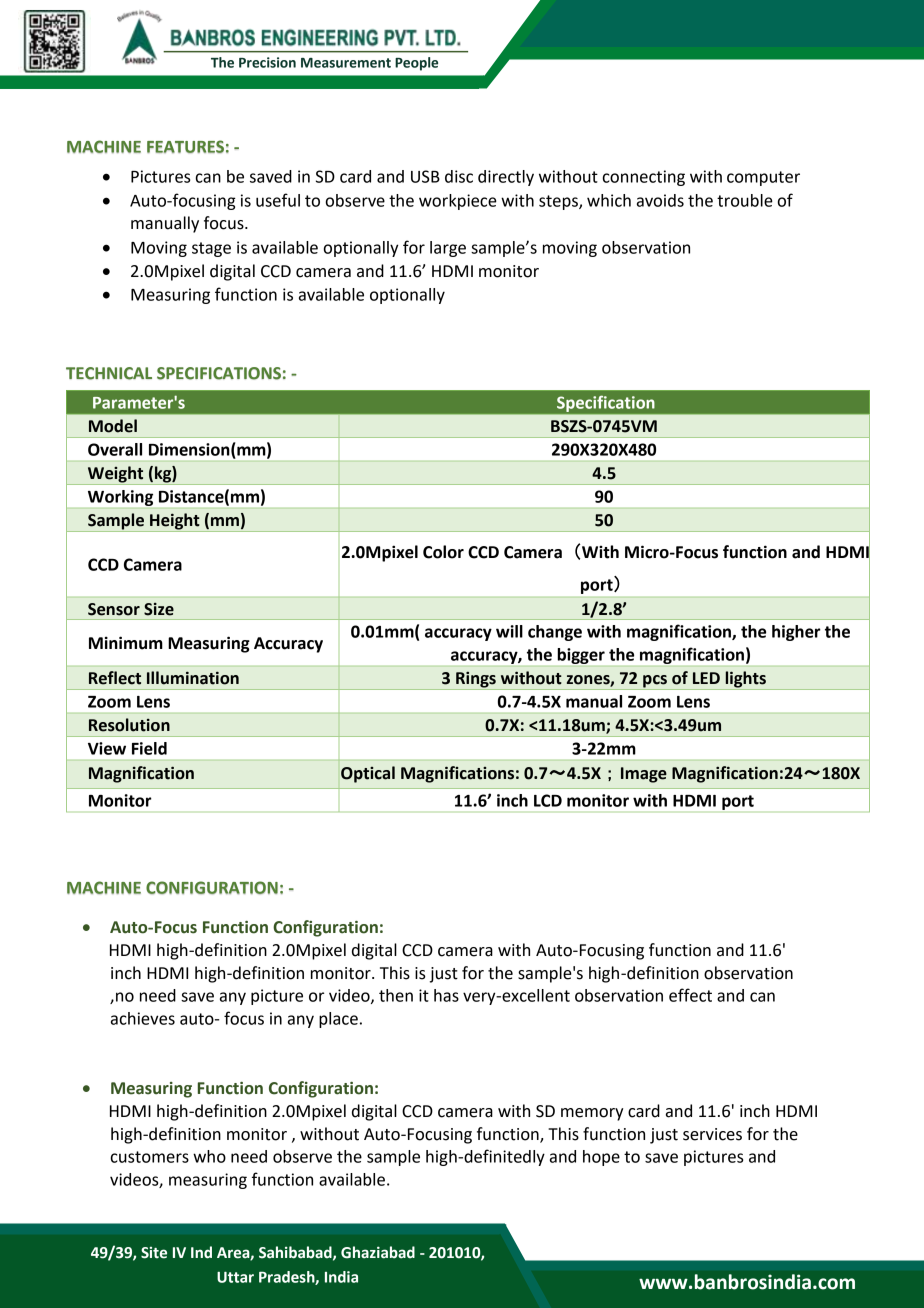 The width and height of the page is (924, 1308). Describe the element at coordinates (193, 678) in the page. I see `Illumination` at that location.
